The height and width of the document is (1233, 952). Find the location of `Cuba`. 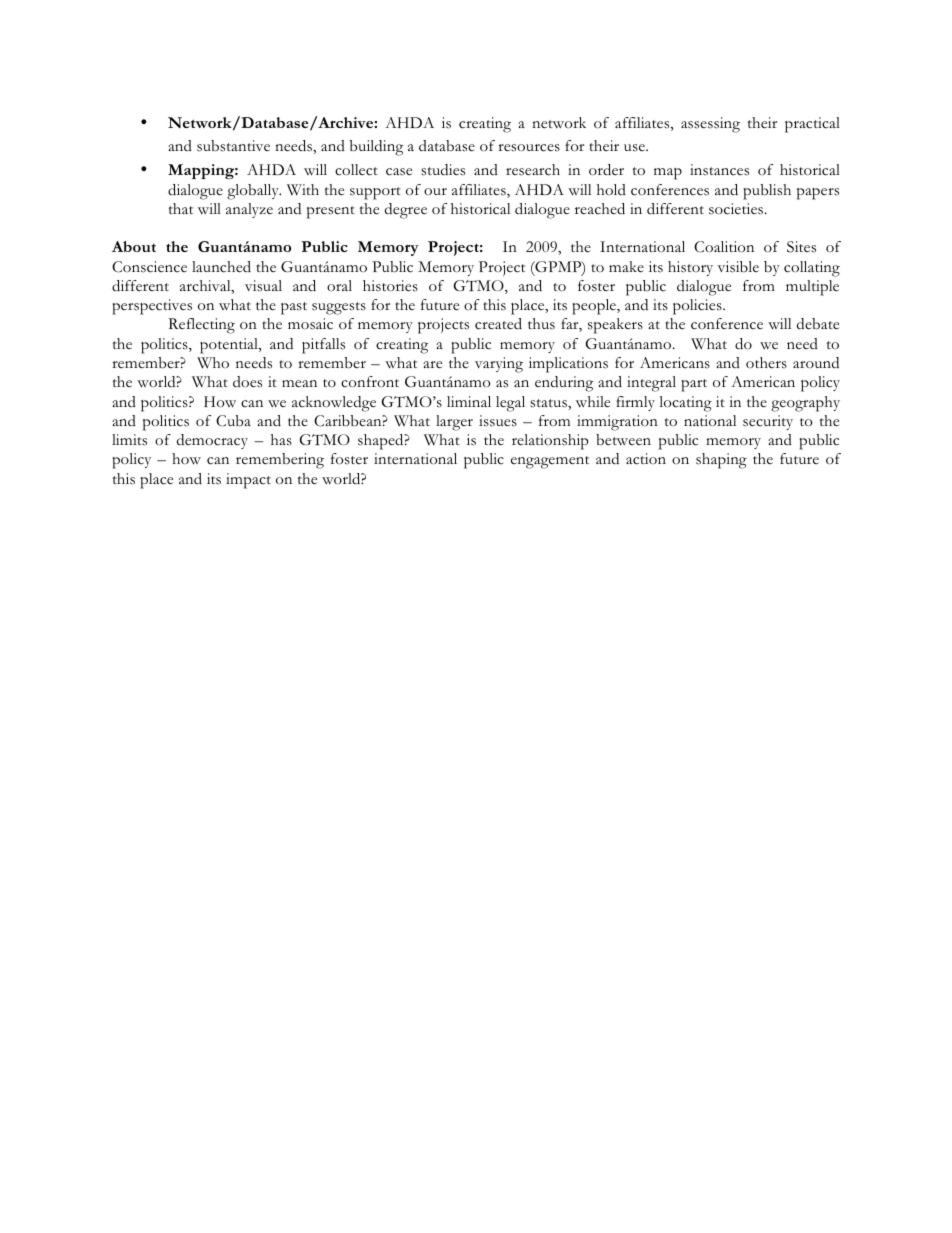

Cuba is located at coordinates (233, 421).
